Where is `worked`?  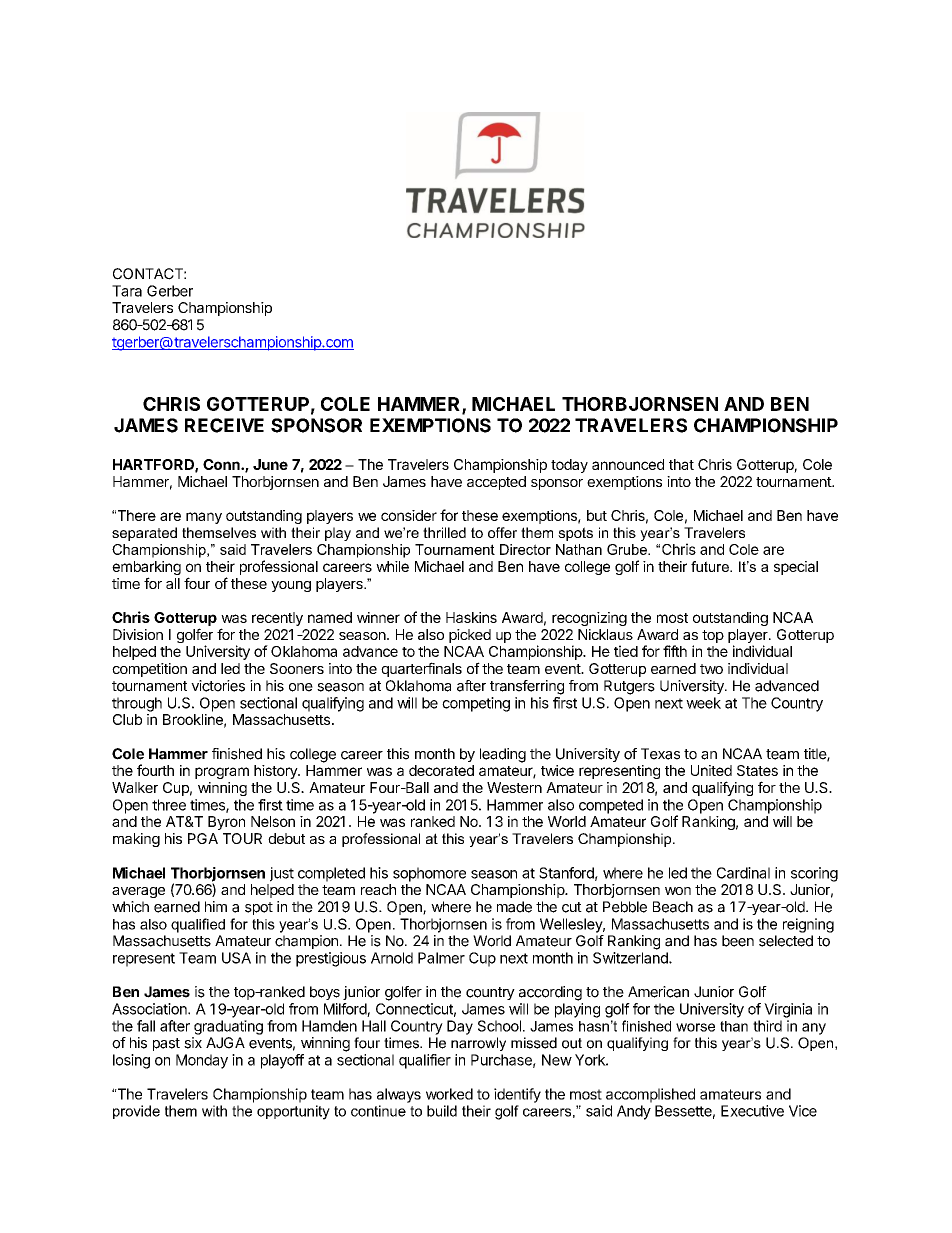
worked is located at coordinates (449, 1094).
